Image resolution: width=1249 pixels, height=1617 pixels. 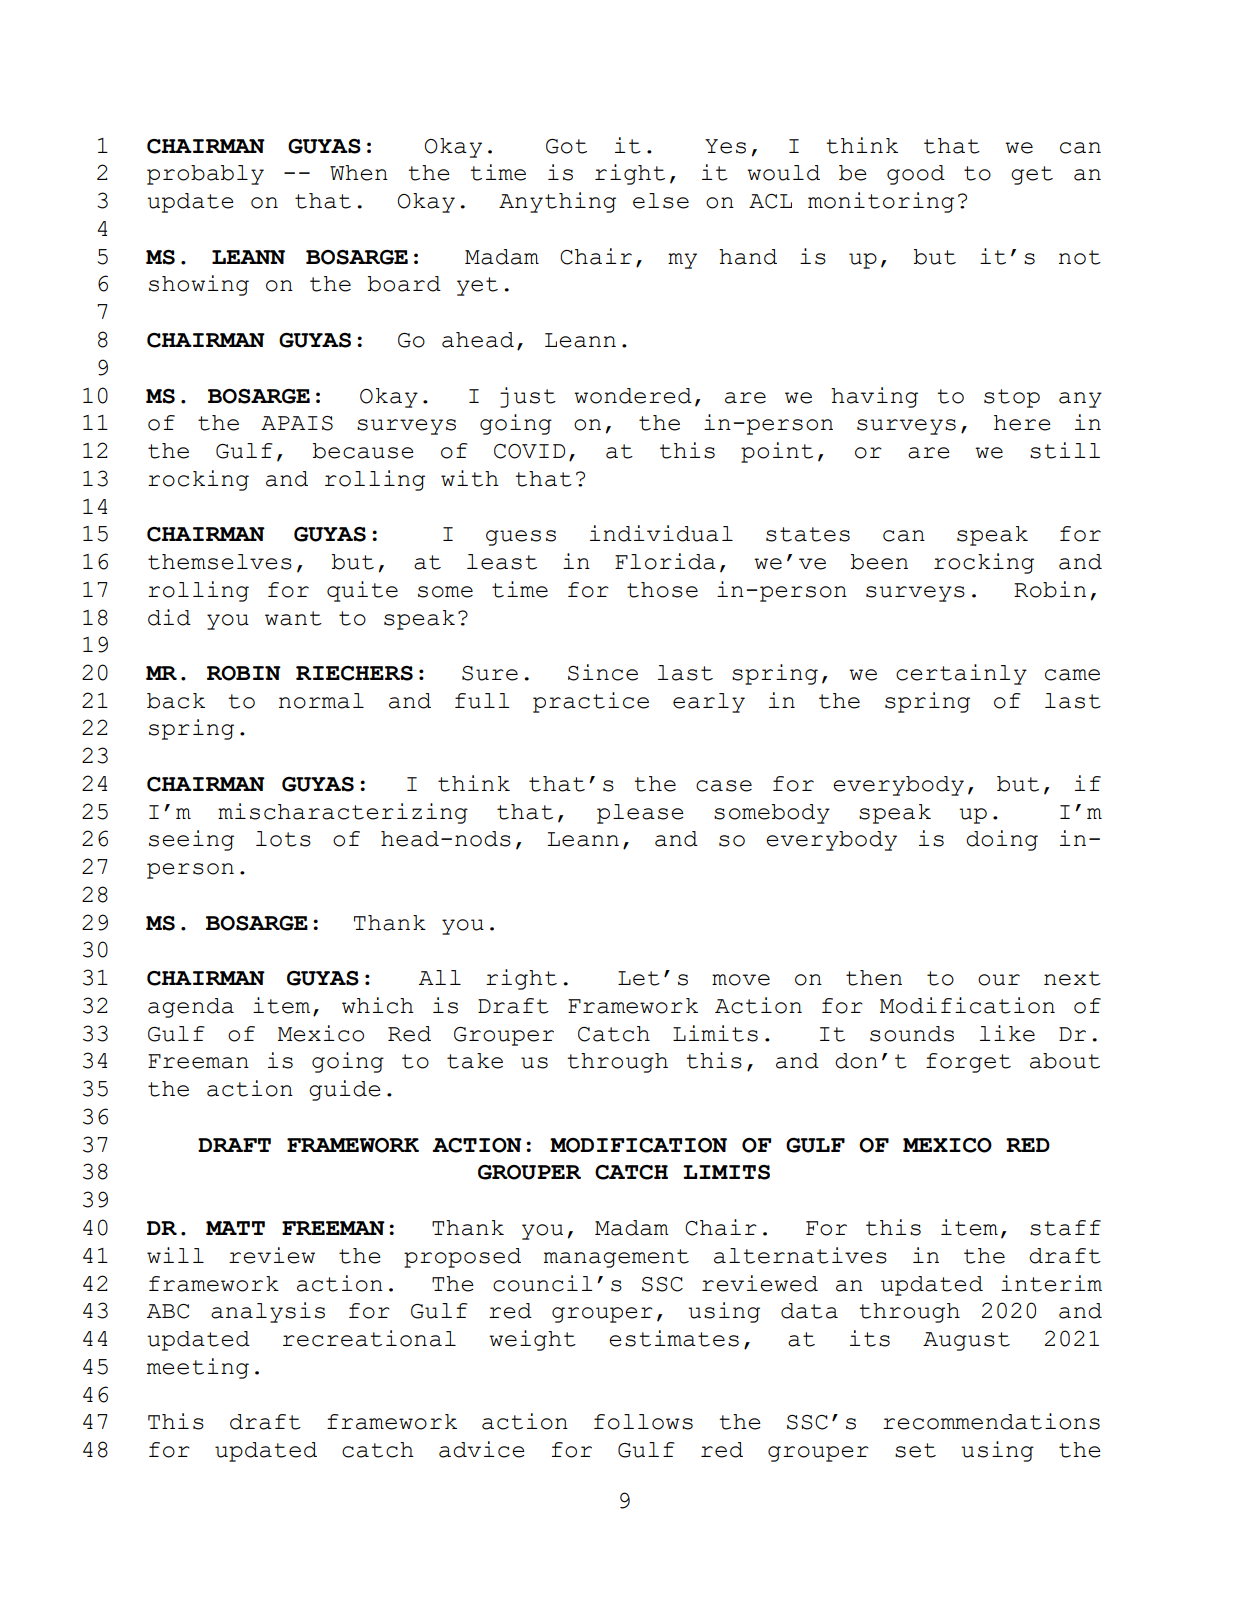 What do you see at coordinates (1002, 840) in the screenshot?
I see `doing` at bounding box center [1002, 840].
